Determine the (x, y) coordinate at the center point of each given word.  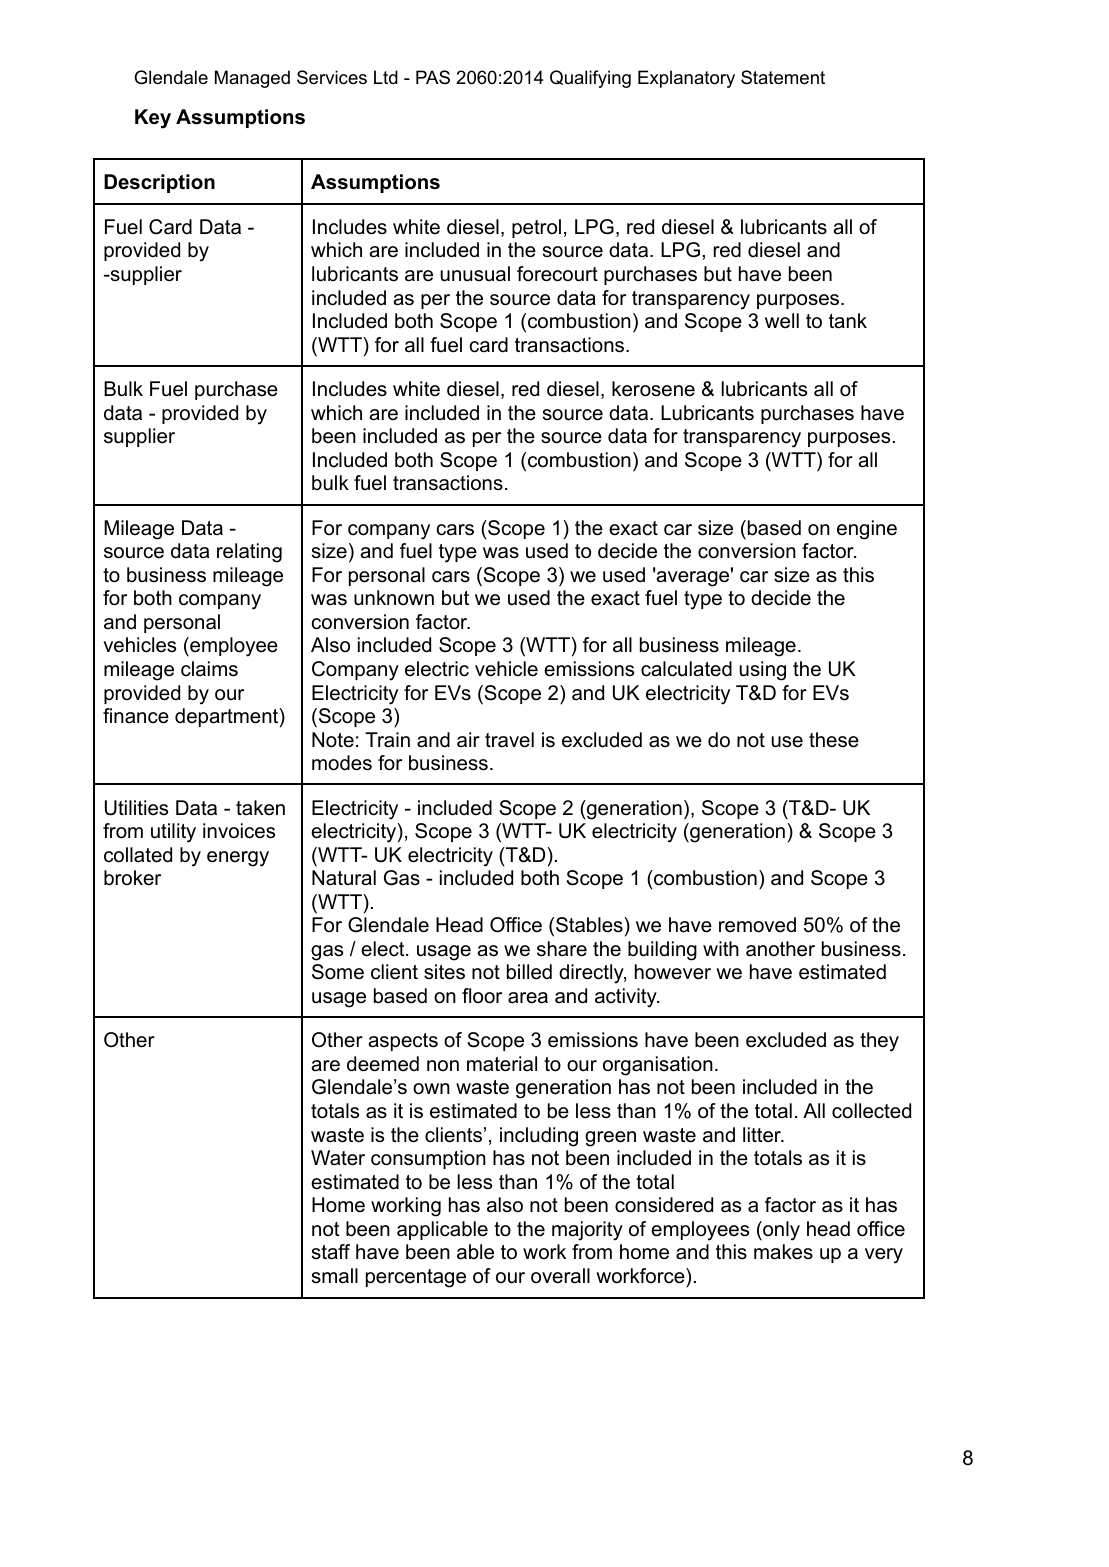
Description (159, 183)
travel (509, 740)
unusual (475, 274)
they (879, 1042)
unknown (394, 598)
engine (867, 530)
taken (260, 808)
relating (249, 553)
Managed (252, 79)
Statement (783, 77)
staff (331, 1252)
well (782, 321)
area (528, 998)
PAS (433, 77)
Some (338, 972)
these (834, 740)
